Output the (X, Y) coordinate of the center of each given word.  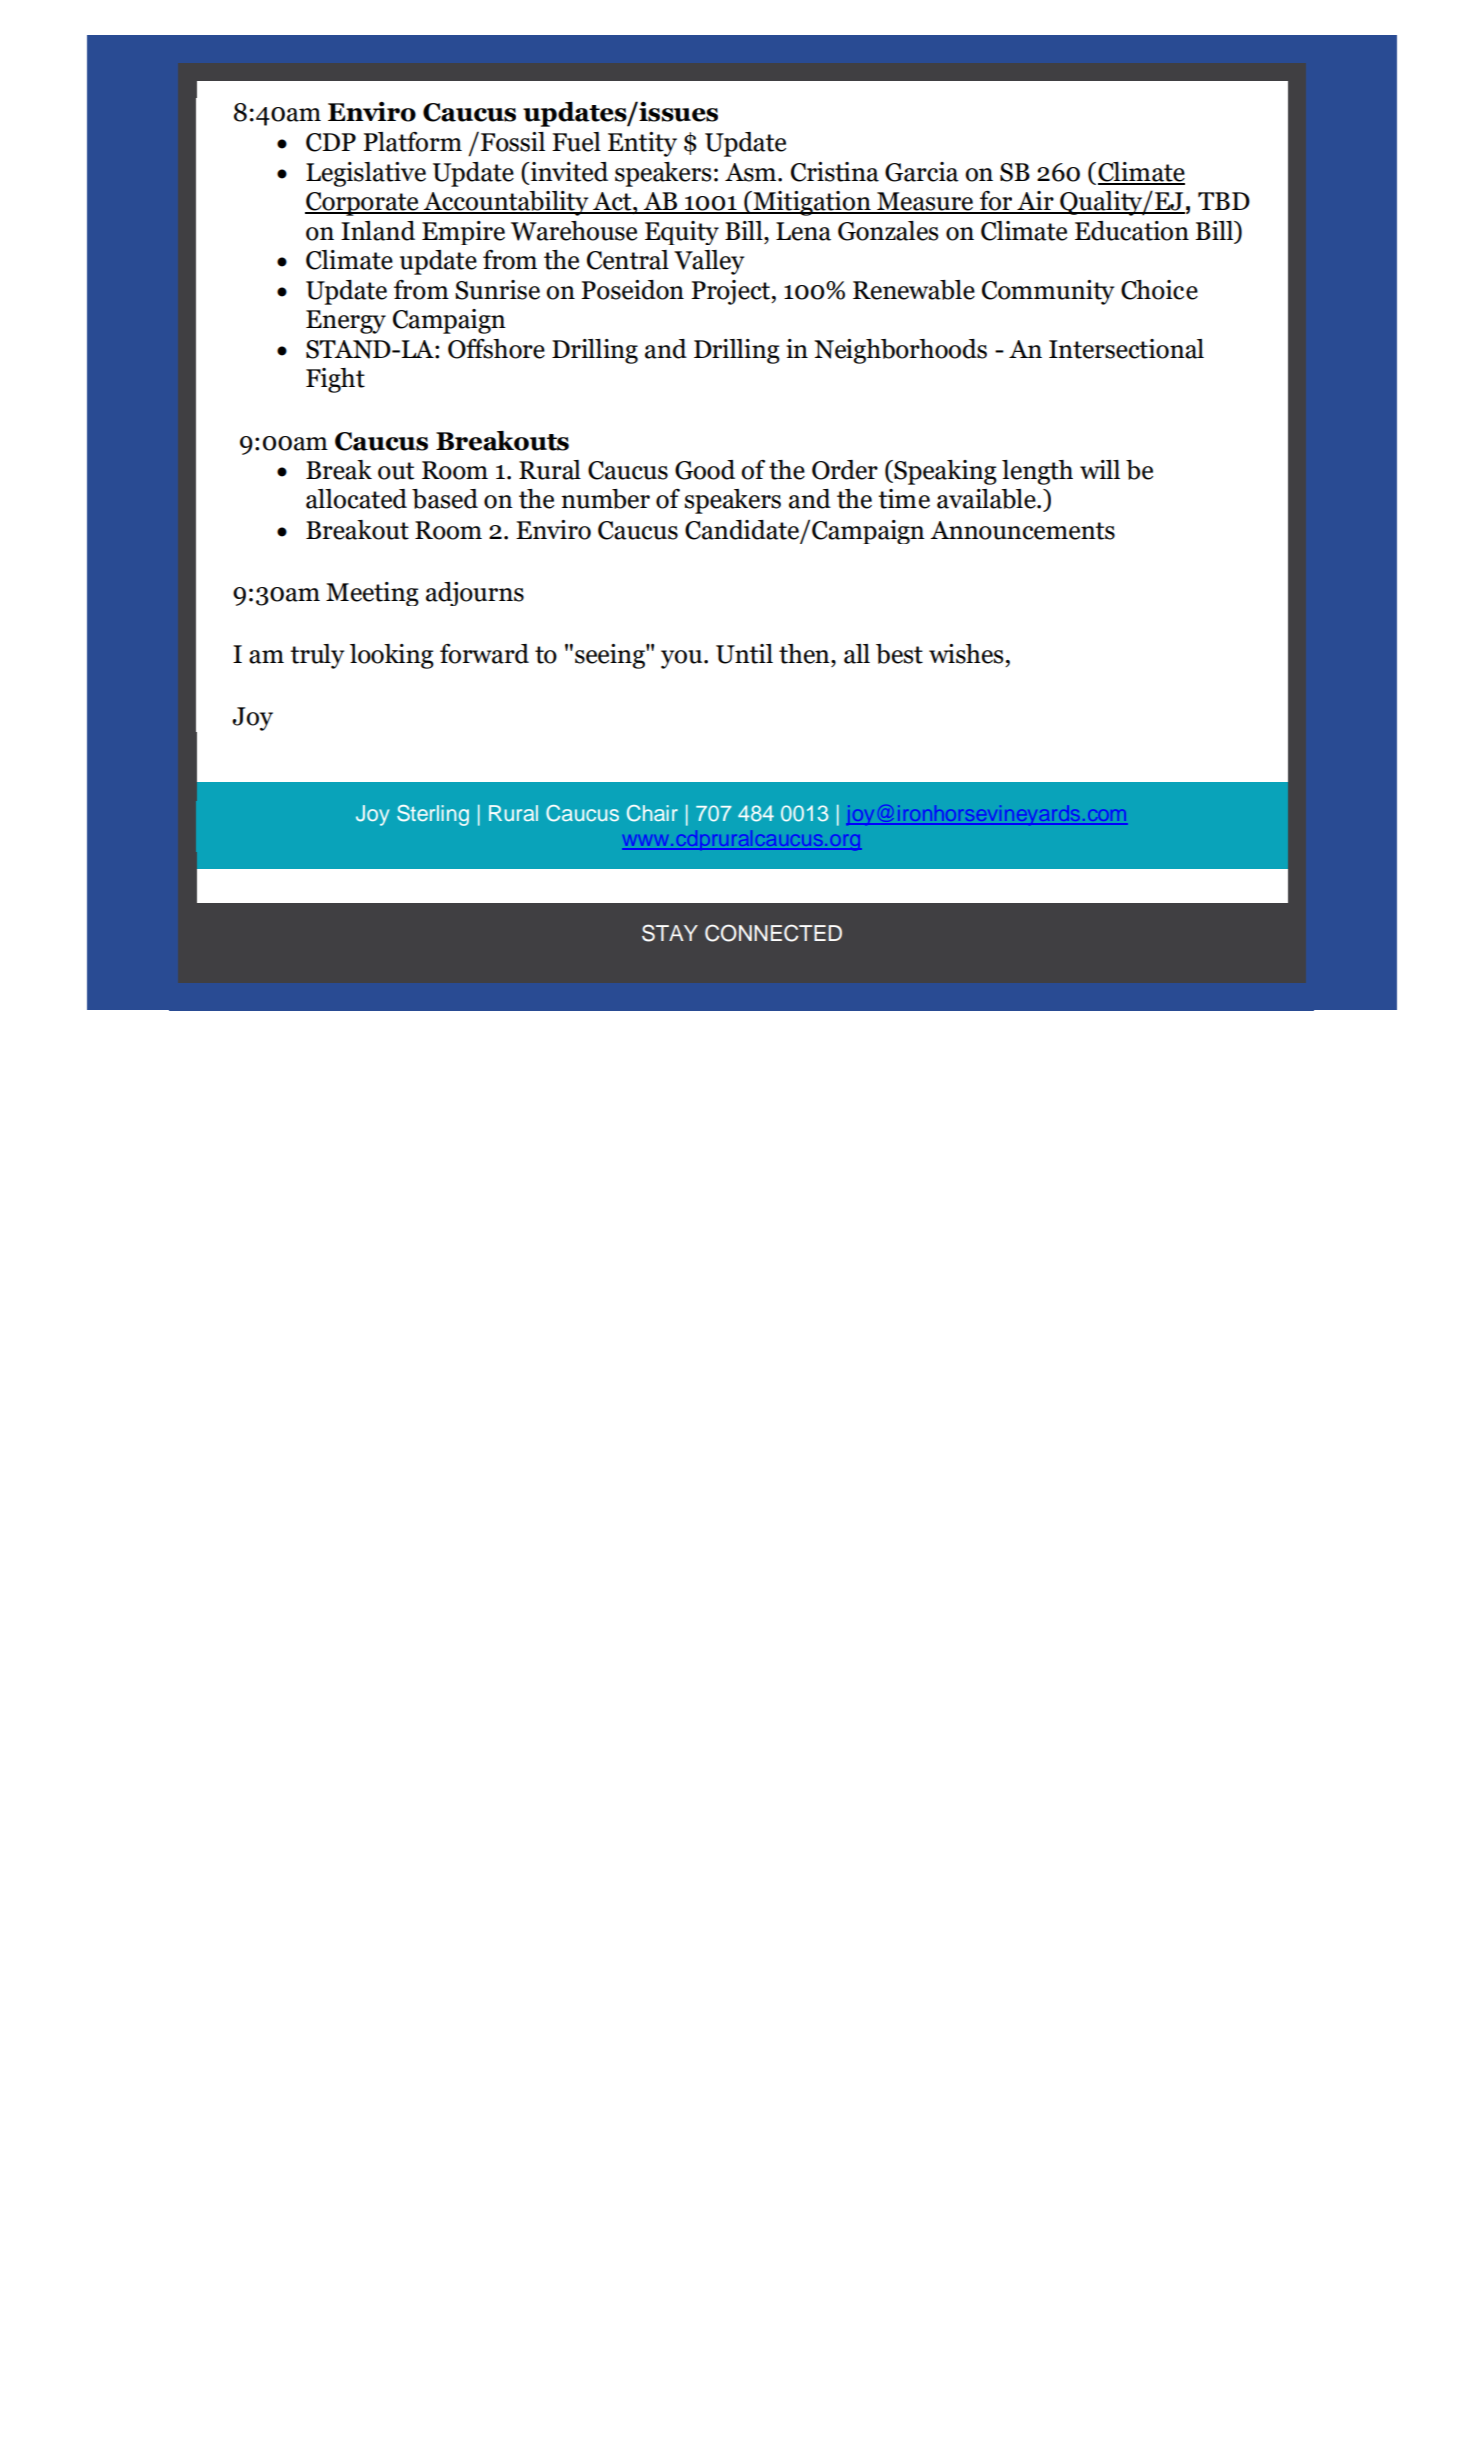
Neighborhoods (900, 351)
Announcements (1022, 530)
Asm (752, 172)
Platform (412, 142)
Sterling (433, 815)
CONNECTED (773, 933)
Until (744, 654)
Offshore (496, 349)
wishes (966, 654)
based (445, 499)
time (904, 499)
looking (392, 656)
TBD (1224, 201)
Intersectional (1126, 349)
